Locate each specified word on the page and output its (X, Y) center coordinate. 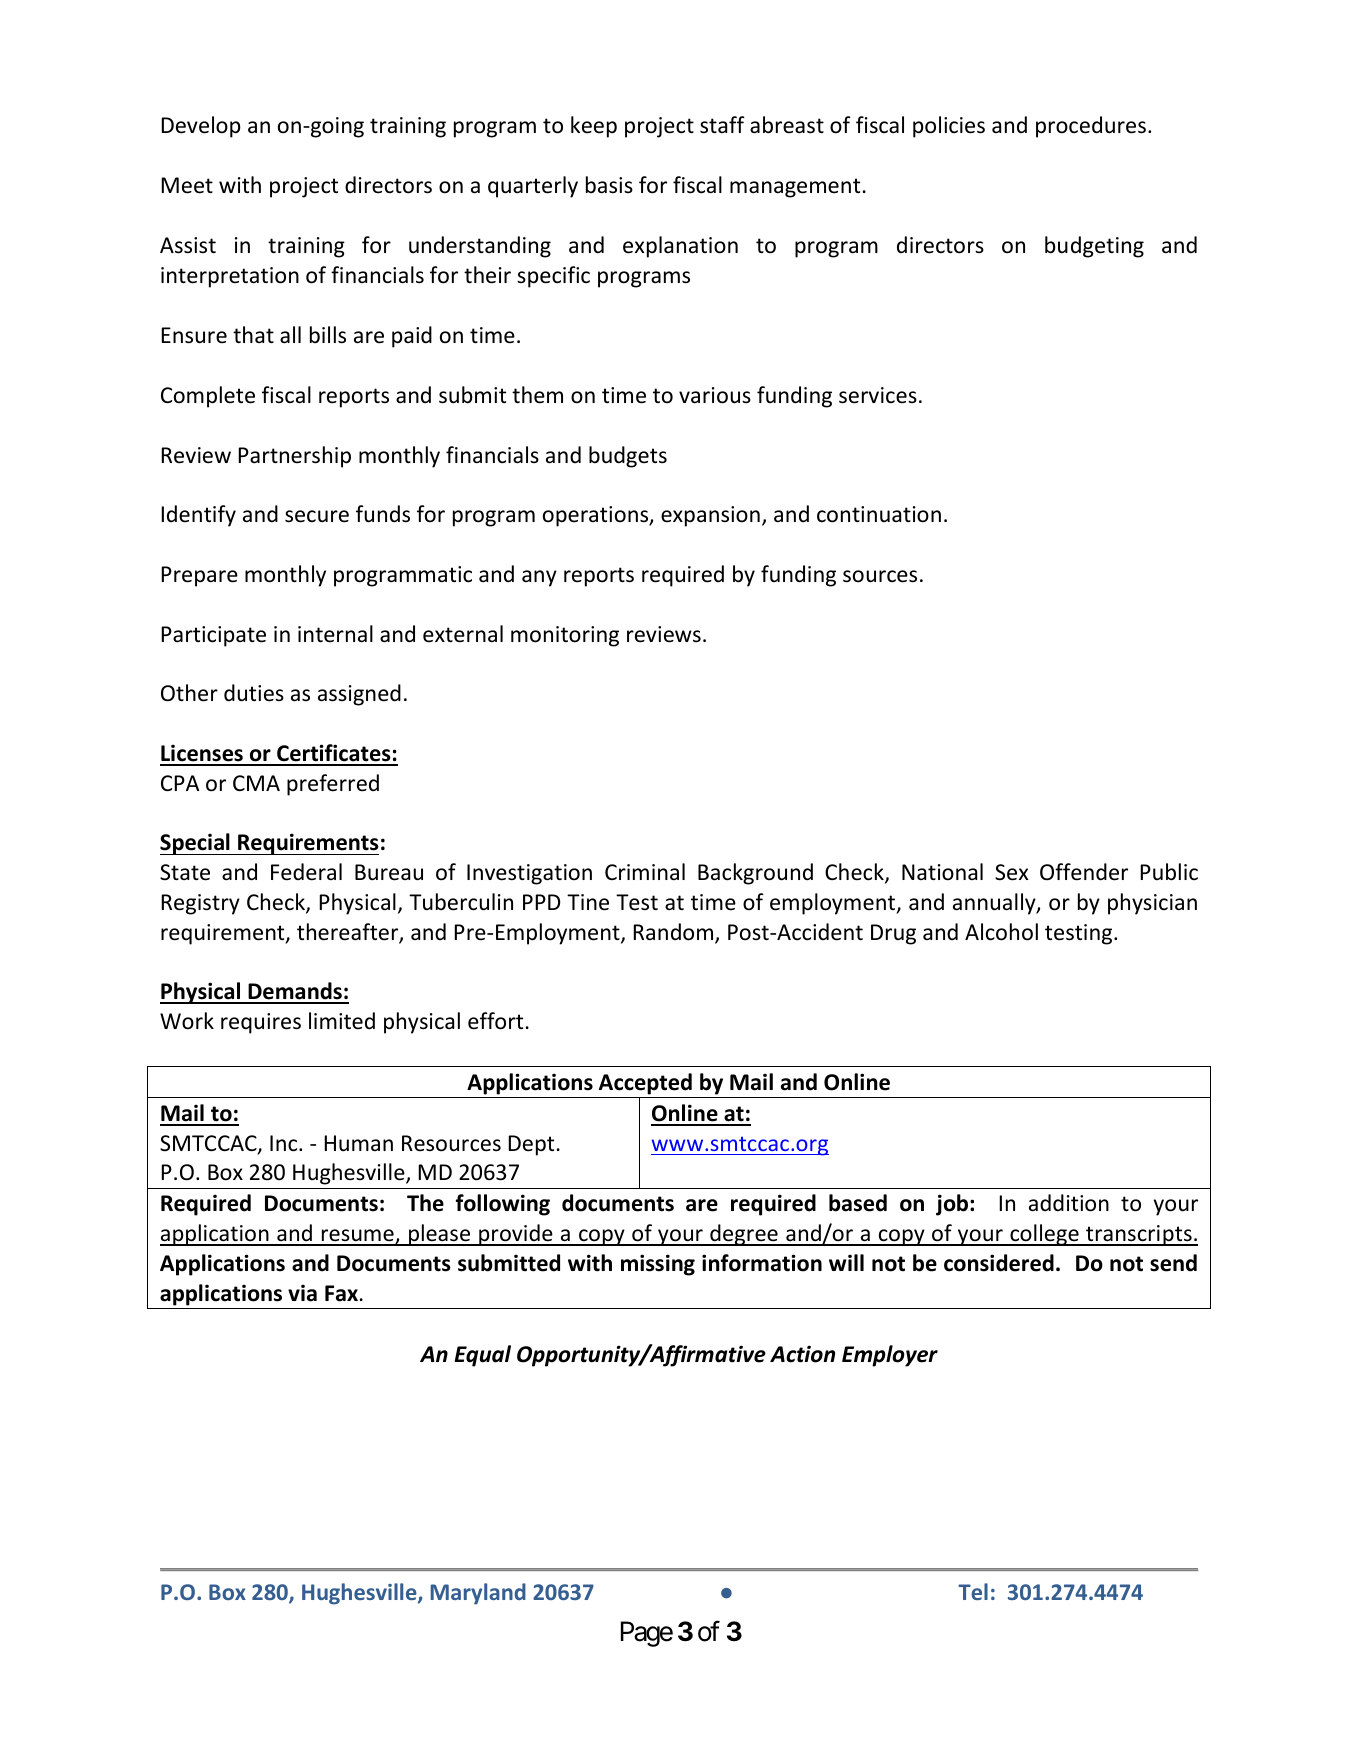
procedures (1091, 127)
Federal (306, 872)
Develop (201, 127)
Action (802, 1354)
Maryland (478, 1594)
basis (609, 185)
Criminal (645, 871)
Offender (1084, 872)
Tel (973, 1591)
